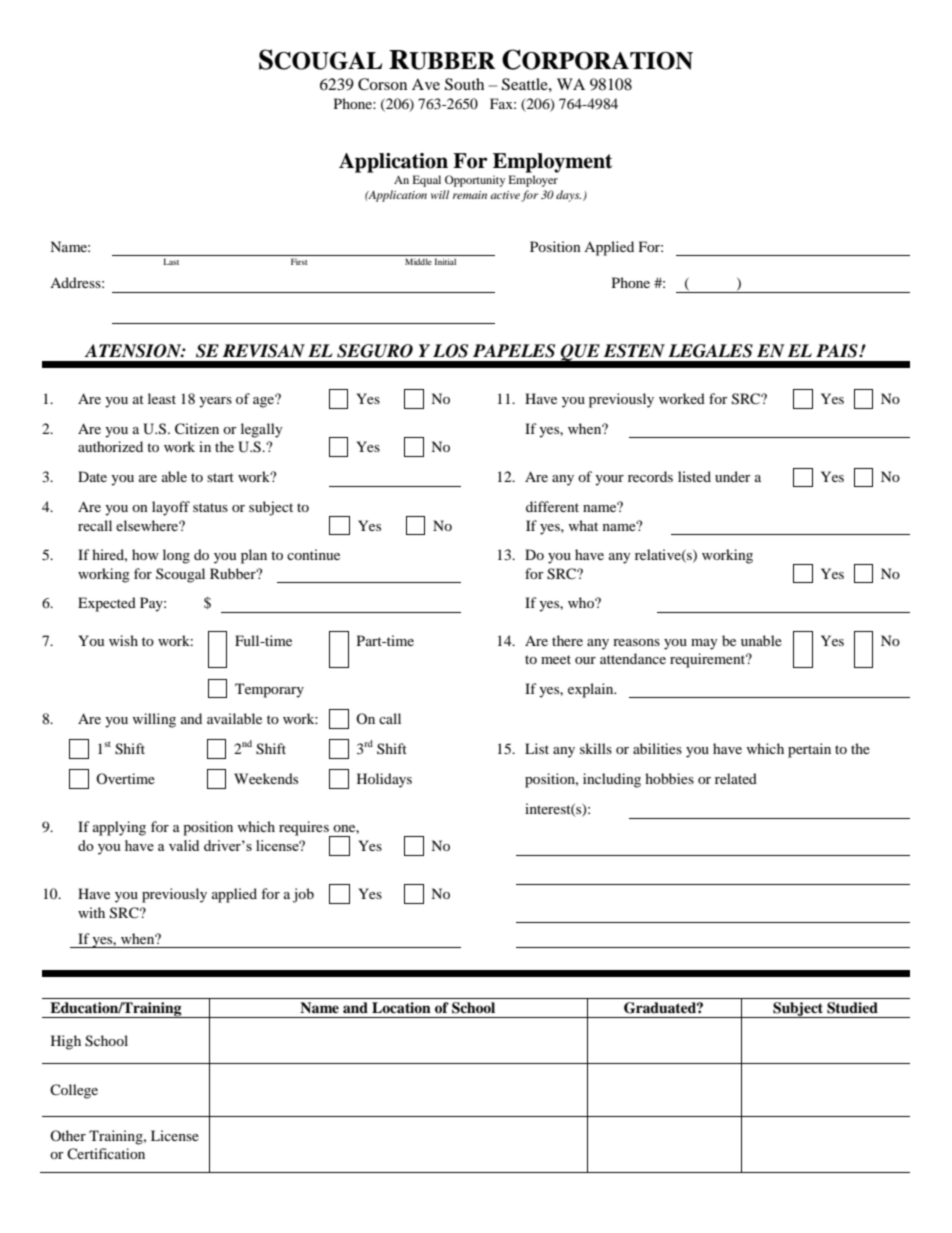  What do you see at coordinates (106, 1153) in the page?
I see `Certification` at bounding box center [106, 1153].
